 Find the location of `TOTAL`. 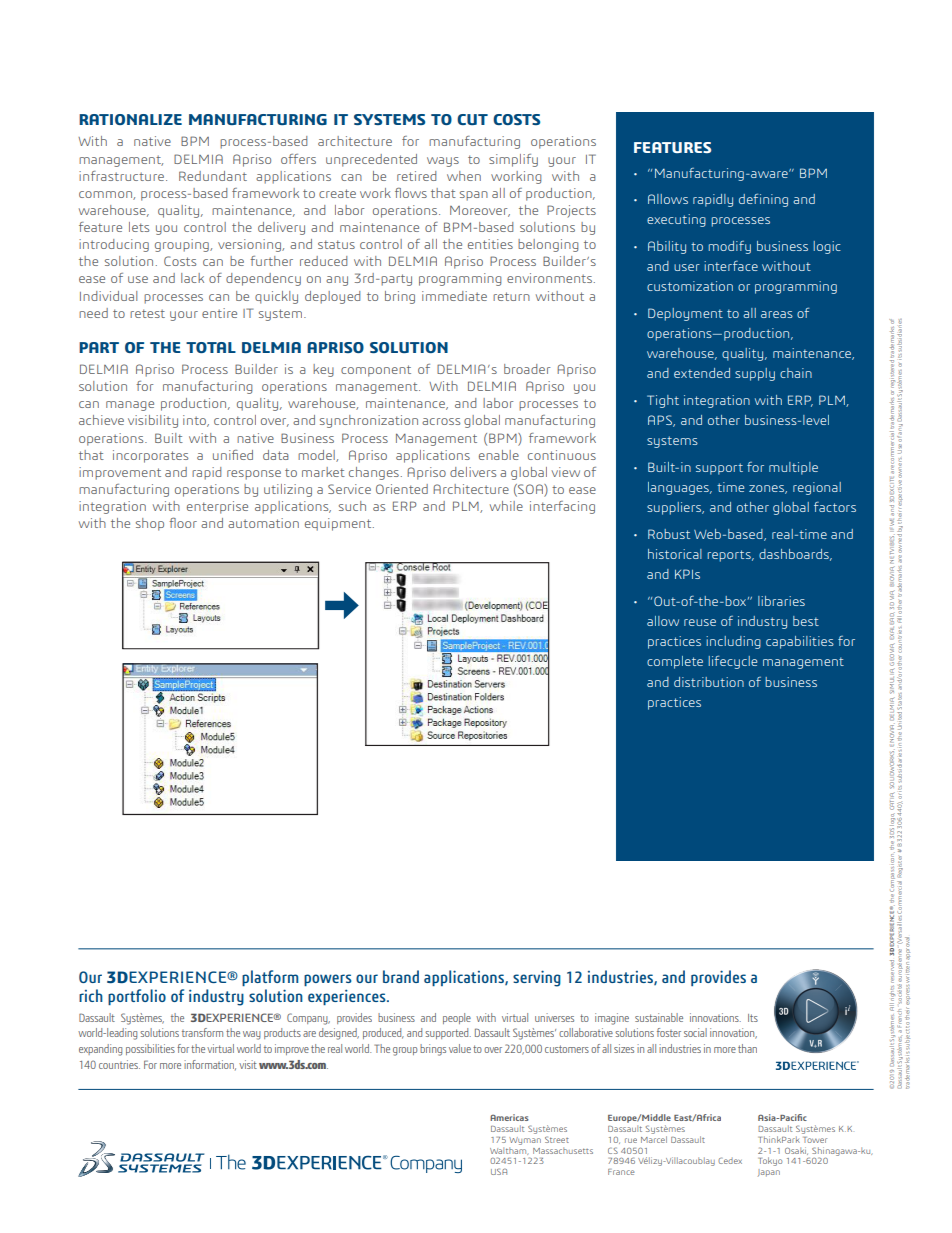

TOTAL is located at coordinates (211, 347).
